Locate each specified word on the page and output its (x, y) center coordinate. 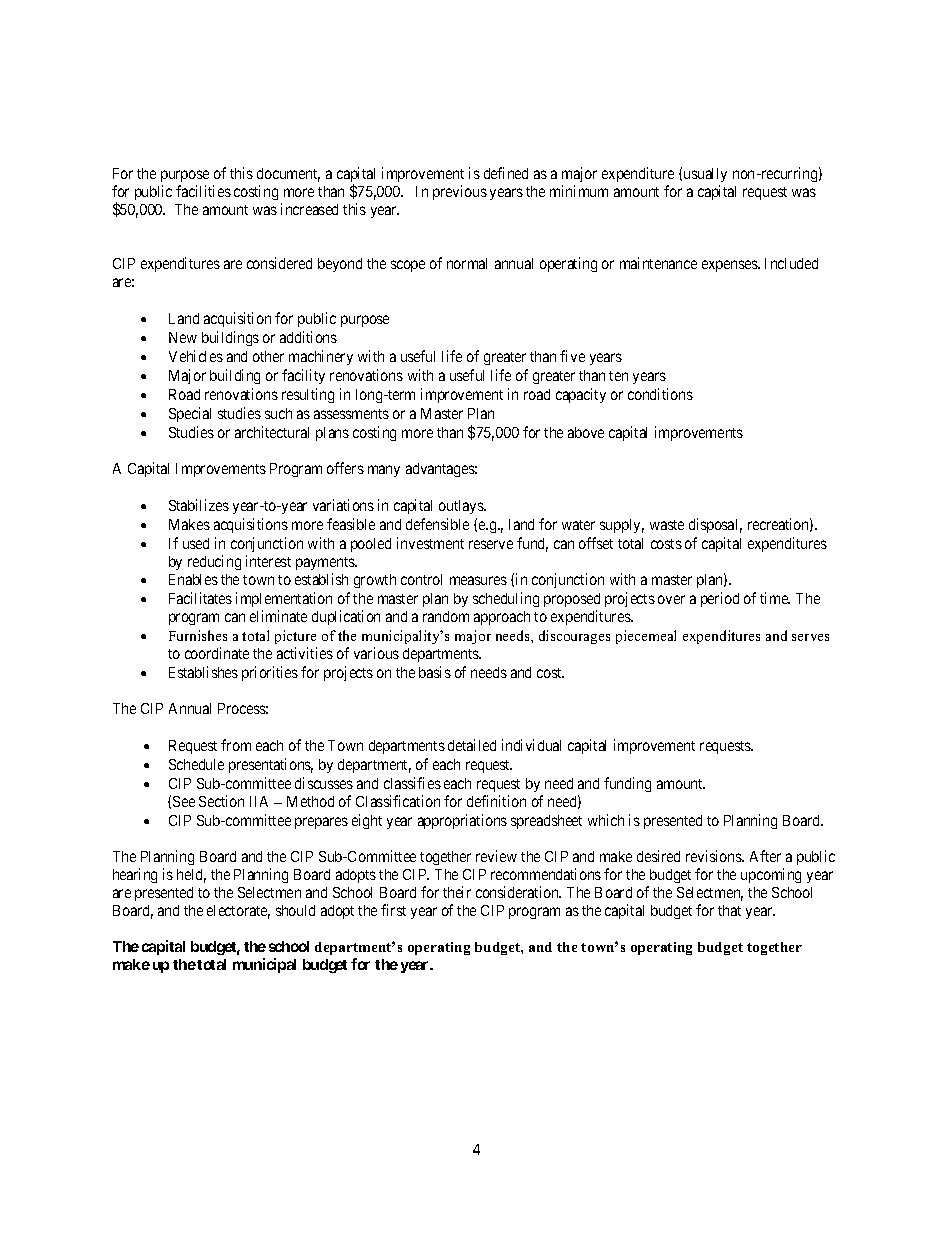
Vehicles (196, 356)
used (196, 543)
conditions (660, 394)
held (191, 876)
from (236, 745)
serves (810, 637)
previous (460, 192)
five (572, 356)
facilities (203, 191)
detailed (472, 745)
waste (667, 525)
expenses (730, 266)
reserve (491, 544)
